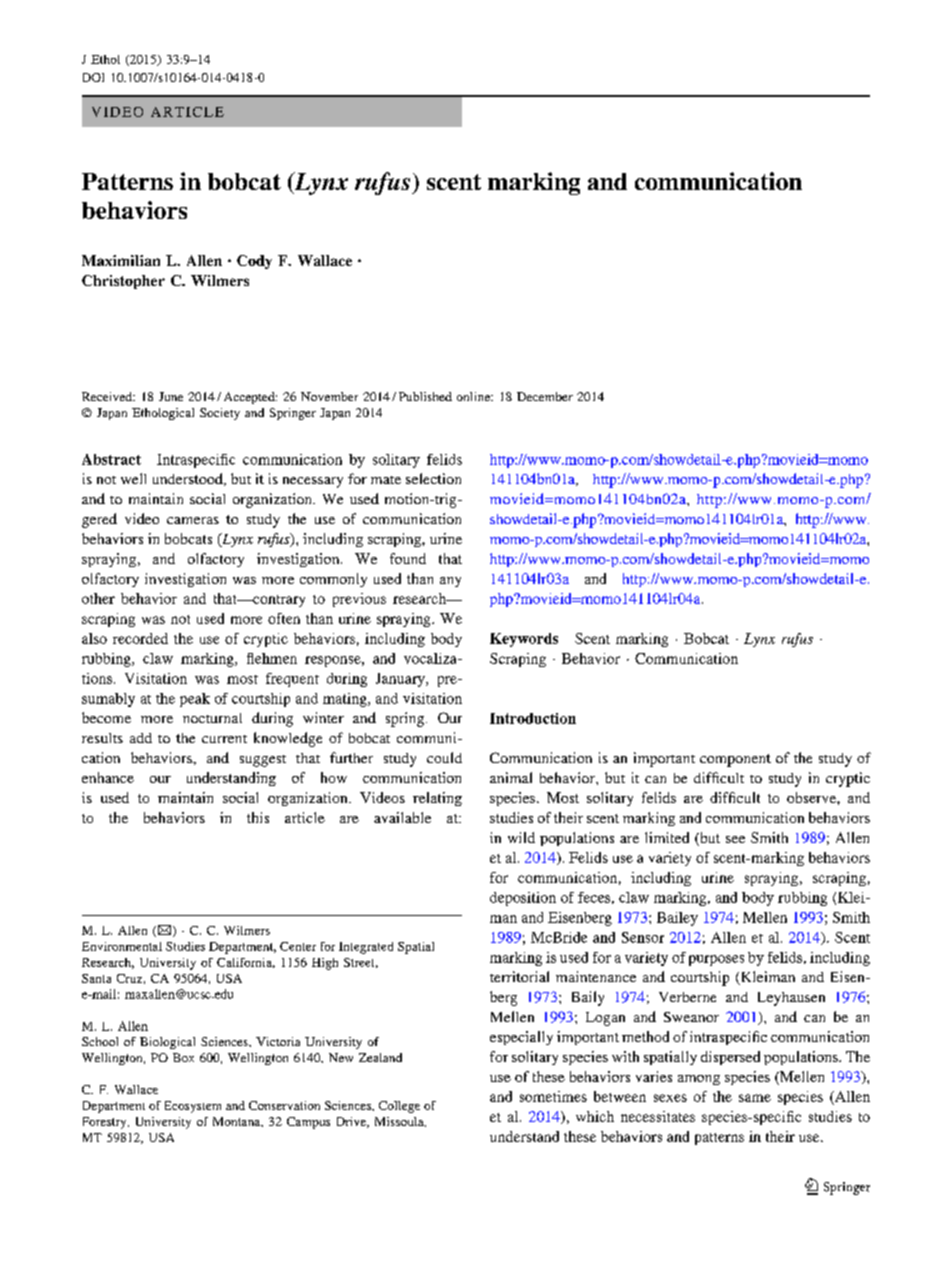 The height and width of the screenshot is (1265, 952). I want to click on Keywords, so click(524, 640).
